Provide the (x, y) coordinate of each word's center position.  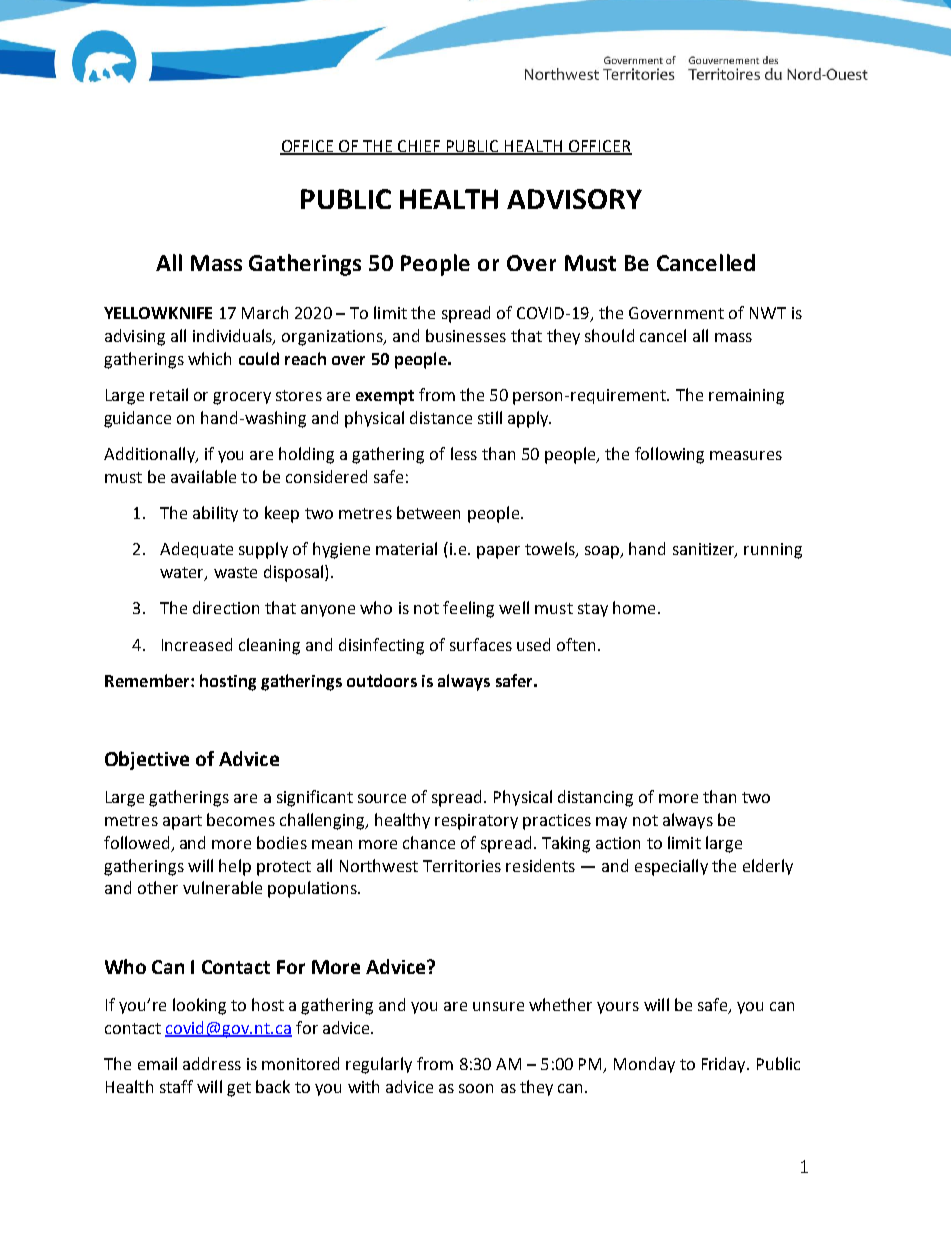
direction (226, 607)
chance (429, 842)
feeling (468, 609)
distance (441, 417)
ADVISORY (574, 199)
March (265, 312)
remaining (746, 397)
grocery (242, 398)
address (212, 1063)
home (634, 607)
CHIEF (419, 147)
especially (671, 867)
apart (182, 822)
